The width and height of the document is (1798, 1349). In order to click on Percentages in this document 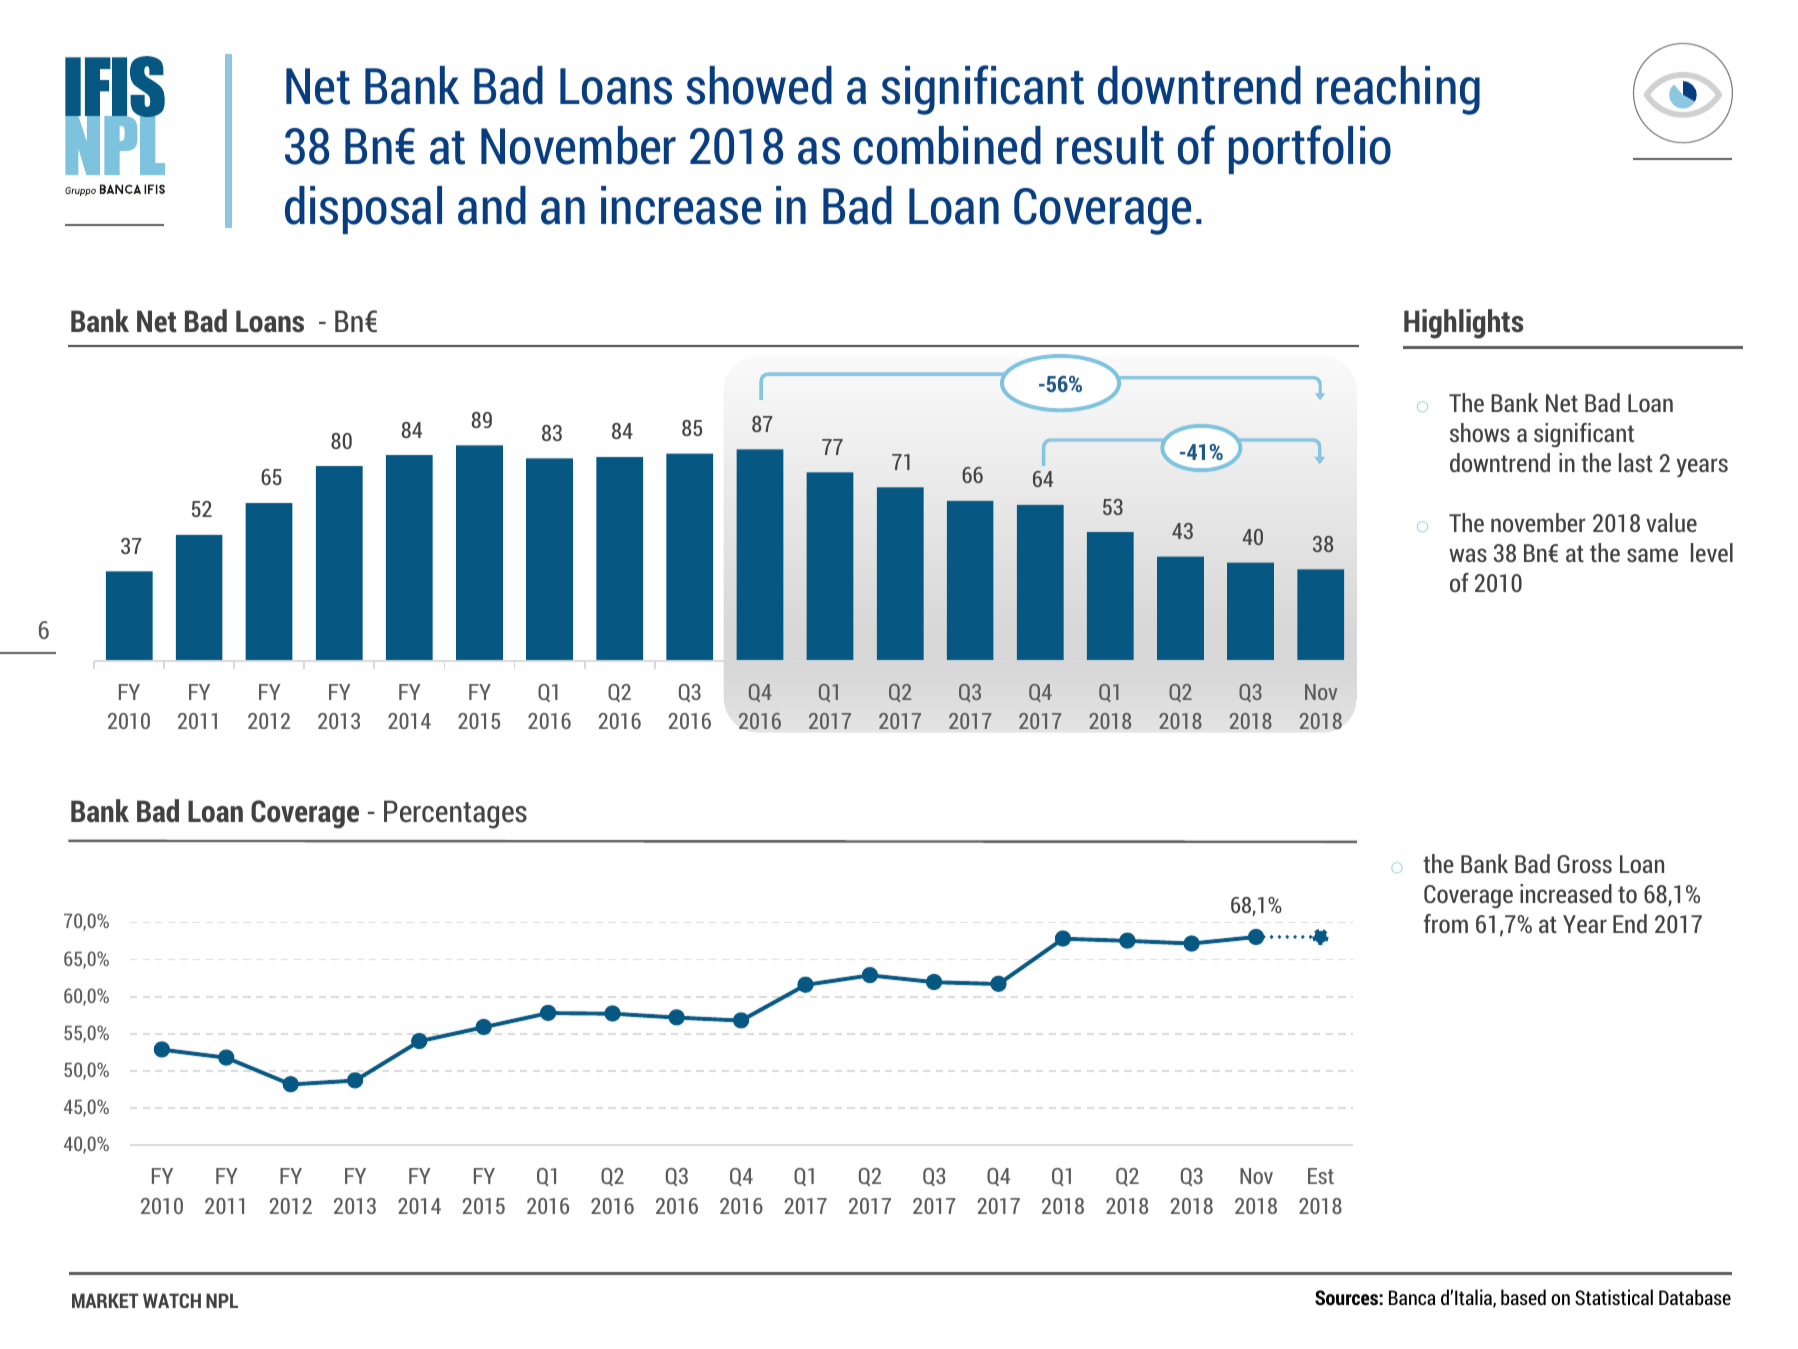, I will do `click(455, 814)`.
